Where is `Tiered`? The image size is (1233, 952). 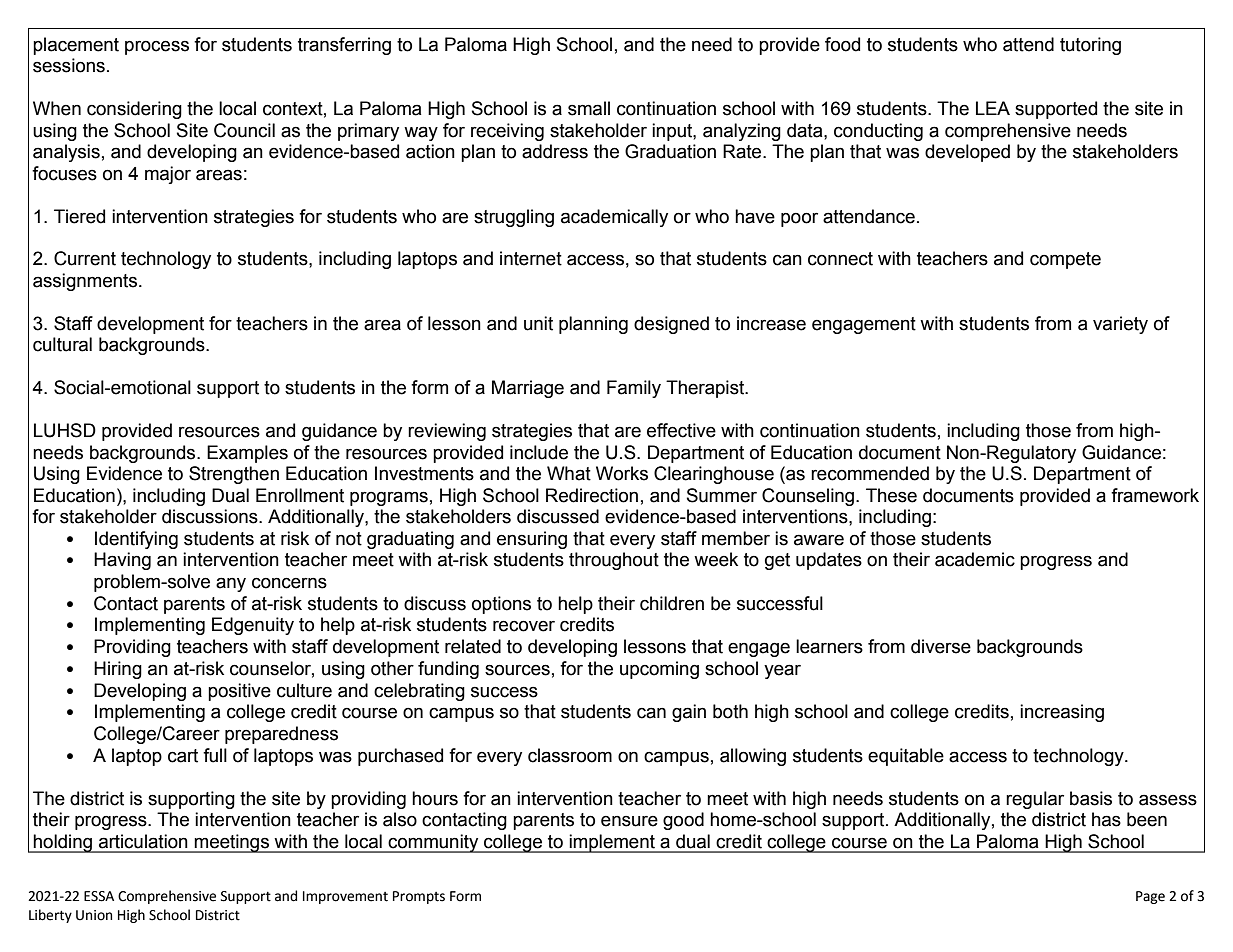
Tiered is located at coordinates (79, 216).
